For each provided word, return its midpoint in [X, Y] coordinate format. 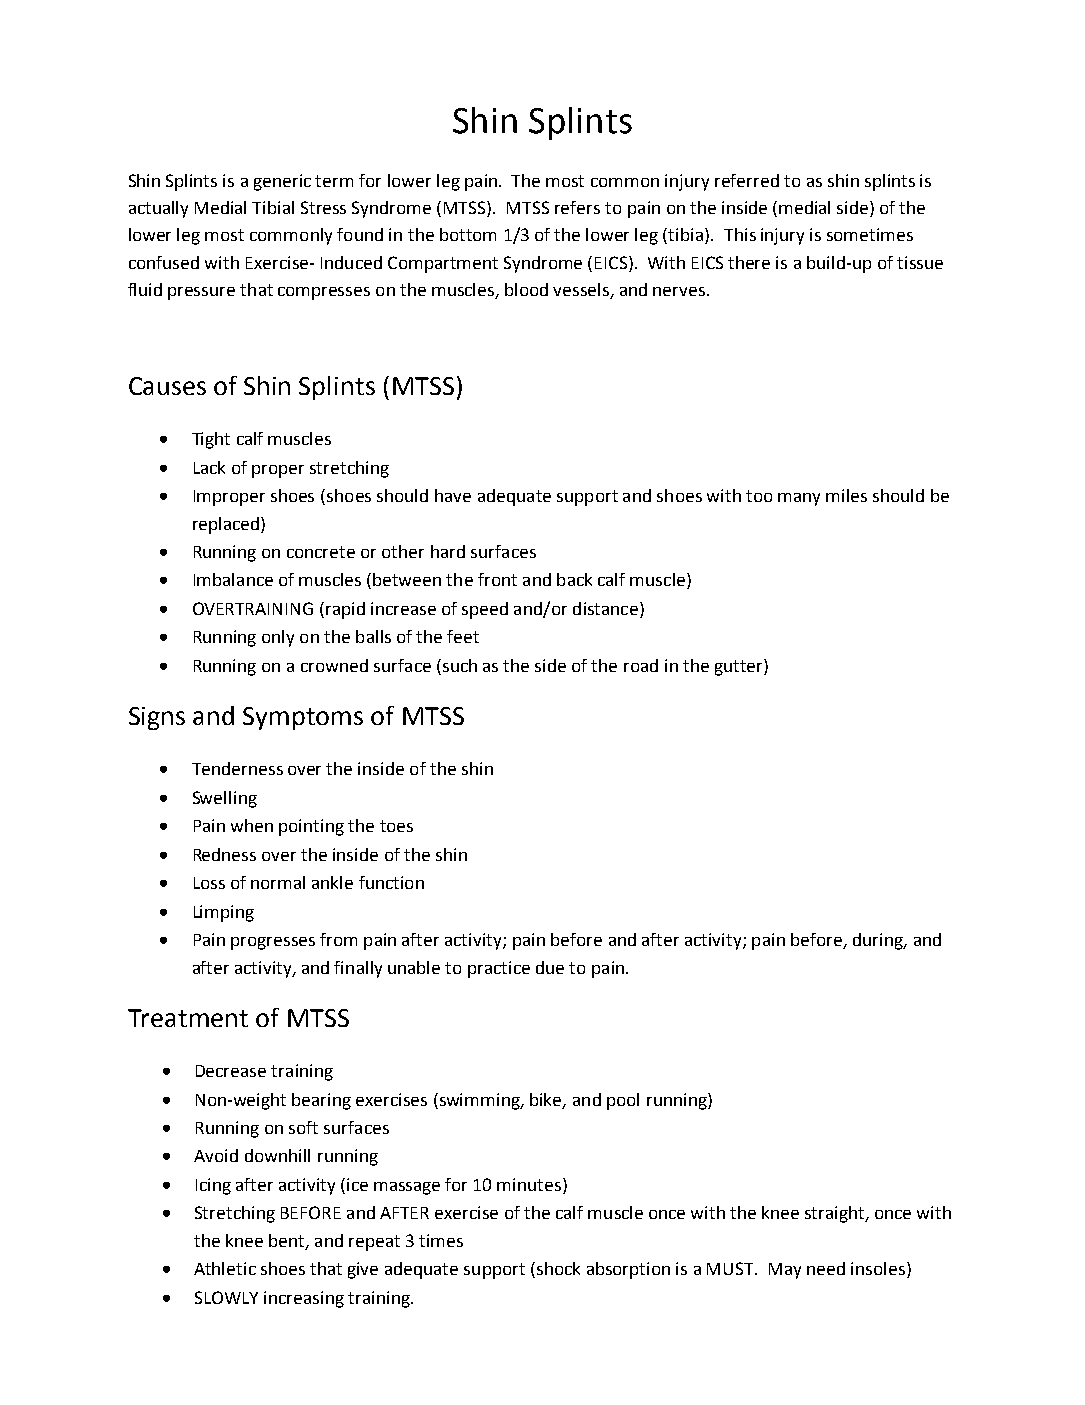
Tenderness [237, 768]
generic [282, 182]
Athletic [225, 1268]
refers [577, 207]
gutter [740, 667]
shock [557, 1270]
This [740, 234]
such [458, 665]
